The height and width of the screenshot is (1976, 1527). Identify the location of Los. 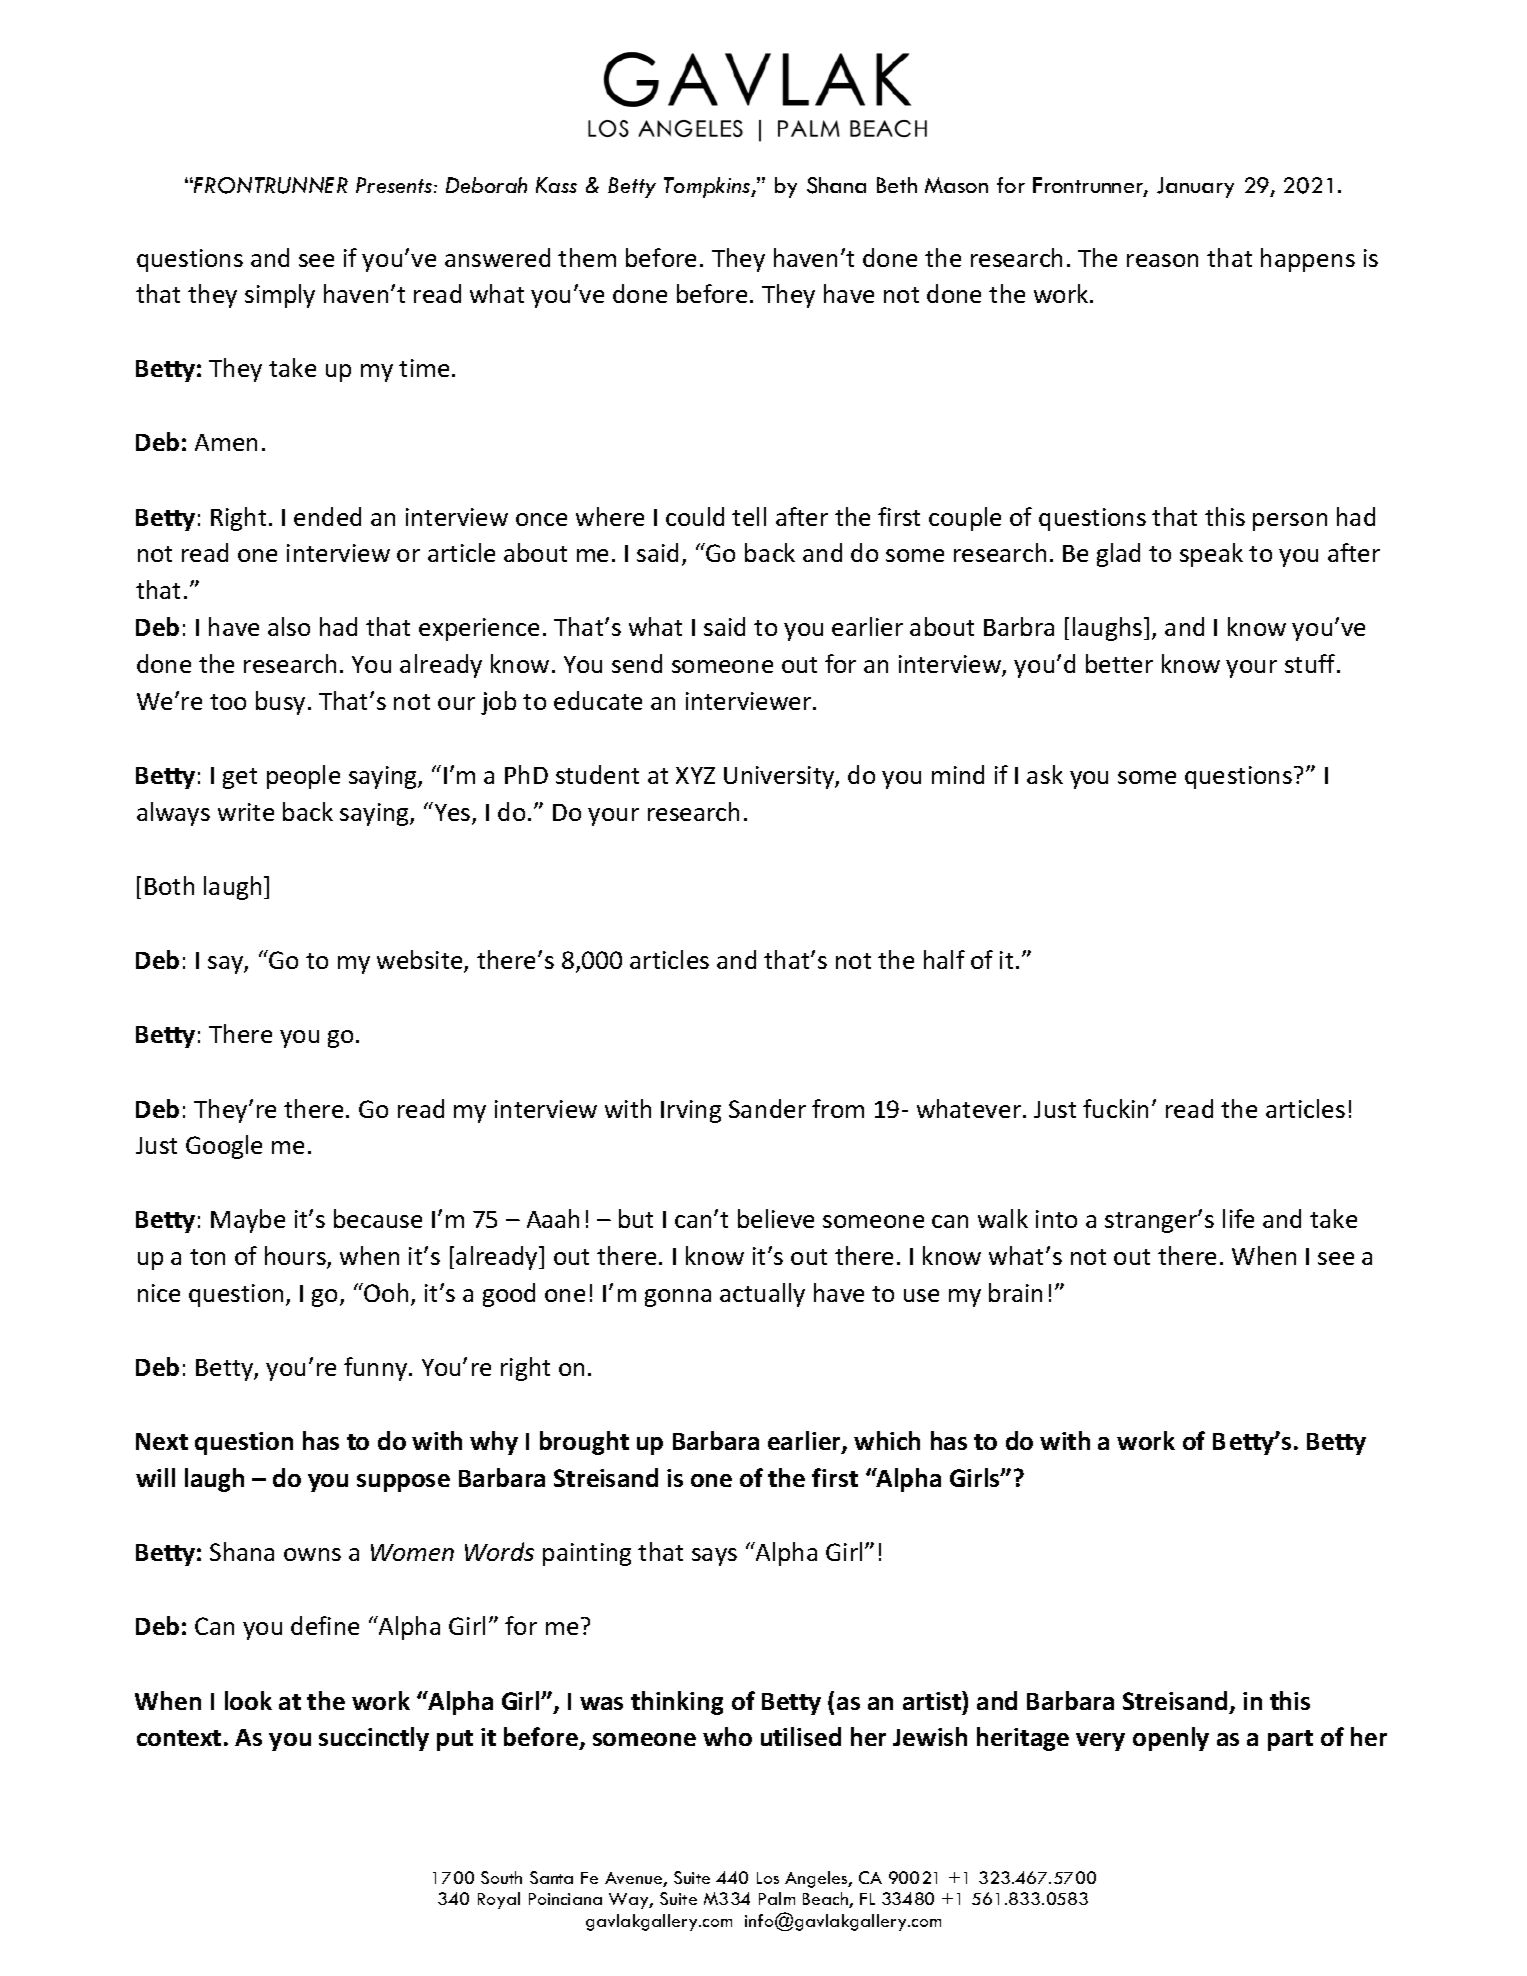
(768, 1878).
